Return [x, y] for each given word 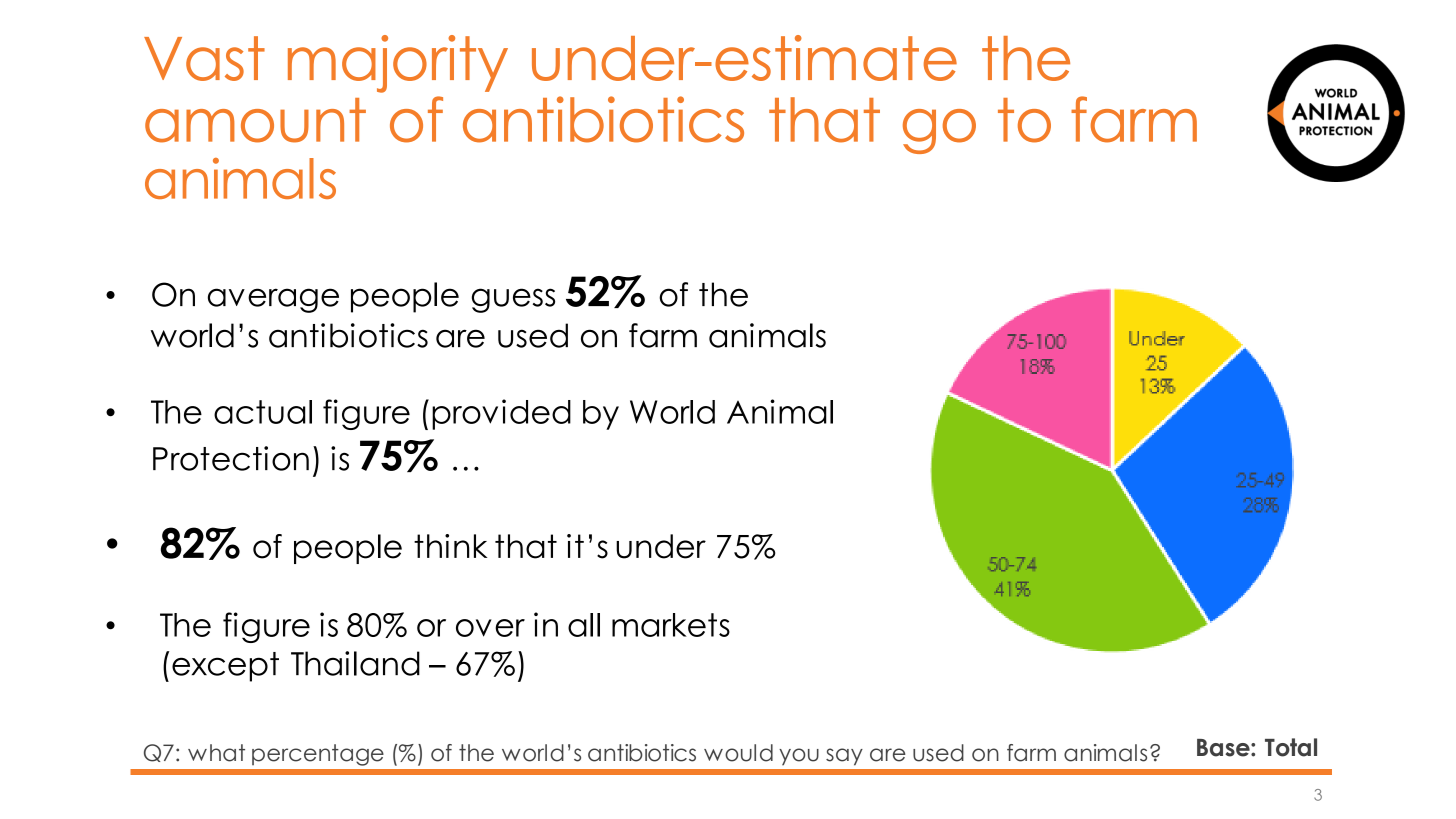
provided [501, 414]
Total [1291, 747]
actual [263, 412]
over [490, 628]
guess [513, 300]
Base [1224, 748]
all [584, 625]
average [273, 300]
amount [255, 120]
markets [671, 625]
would [738, 753]
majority [398, 64]
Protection [231, 458]
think [450, 546]
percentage [318, 755]
